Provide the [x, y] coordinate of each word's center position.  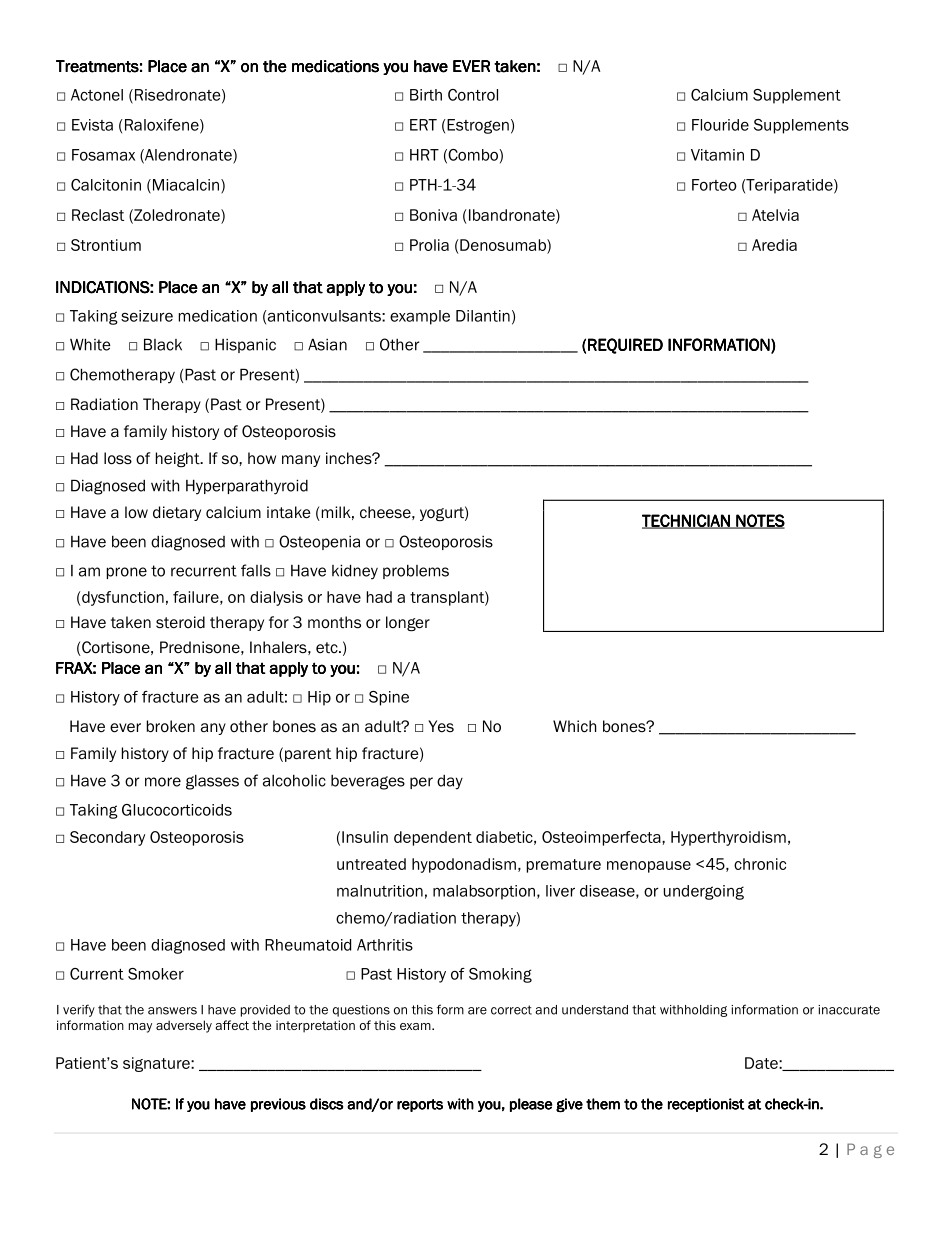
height [179, 459]
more [163, 782]
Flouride [720, 125]
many [301, 461]
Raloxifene [161, 126]
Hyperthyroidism [728, 838]
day [450, 782]
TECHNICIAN [687, 521]
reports [420, 1105]
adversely [184, 1026]
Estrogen [477, 126]
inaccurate [849, 1010]
